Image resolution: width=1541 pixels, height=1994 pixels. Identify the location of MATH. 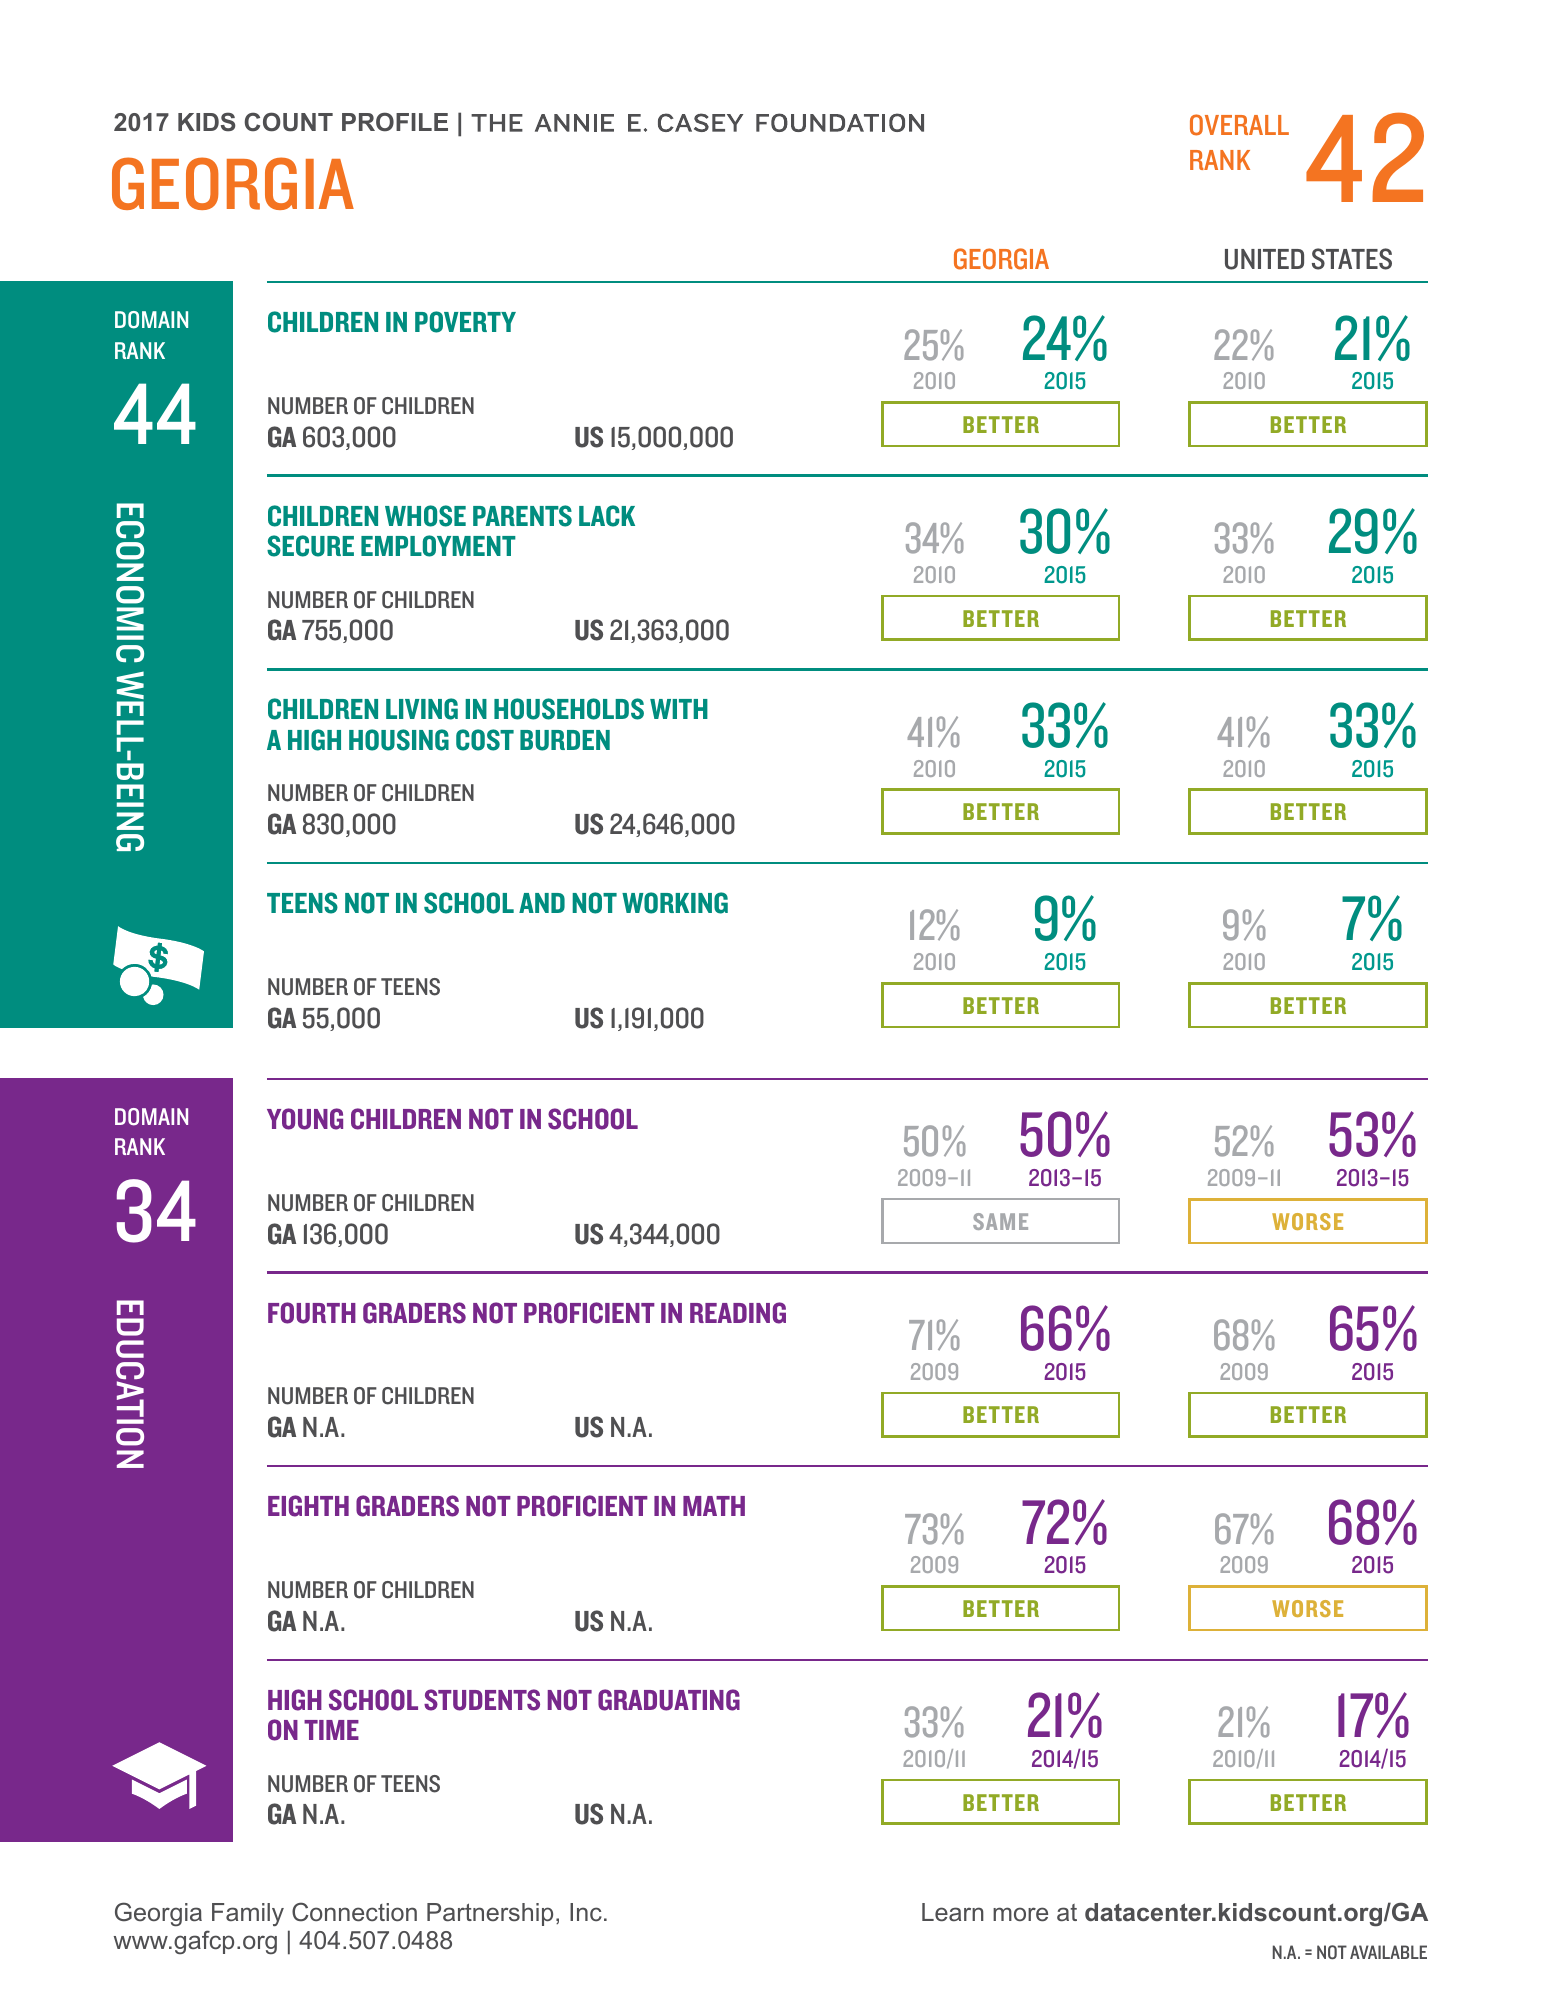
(714, 1506).
